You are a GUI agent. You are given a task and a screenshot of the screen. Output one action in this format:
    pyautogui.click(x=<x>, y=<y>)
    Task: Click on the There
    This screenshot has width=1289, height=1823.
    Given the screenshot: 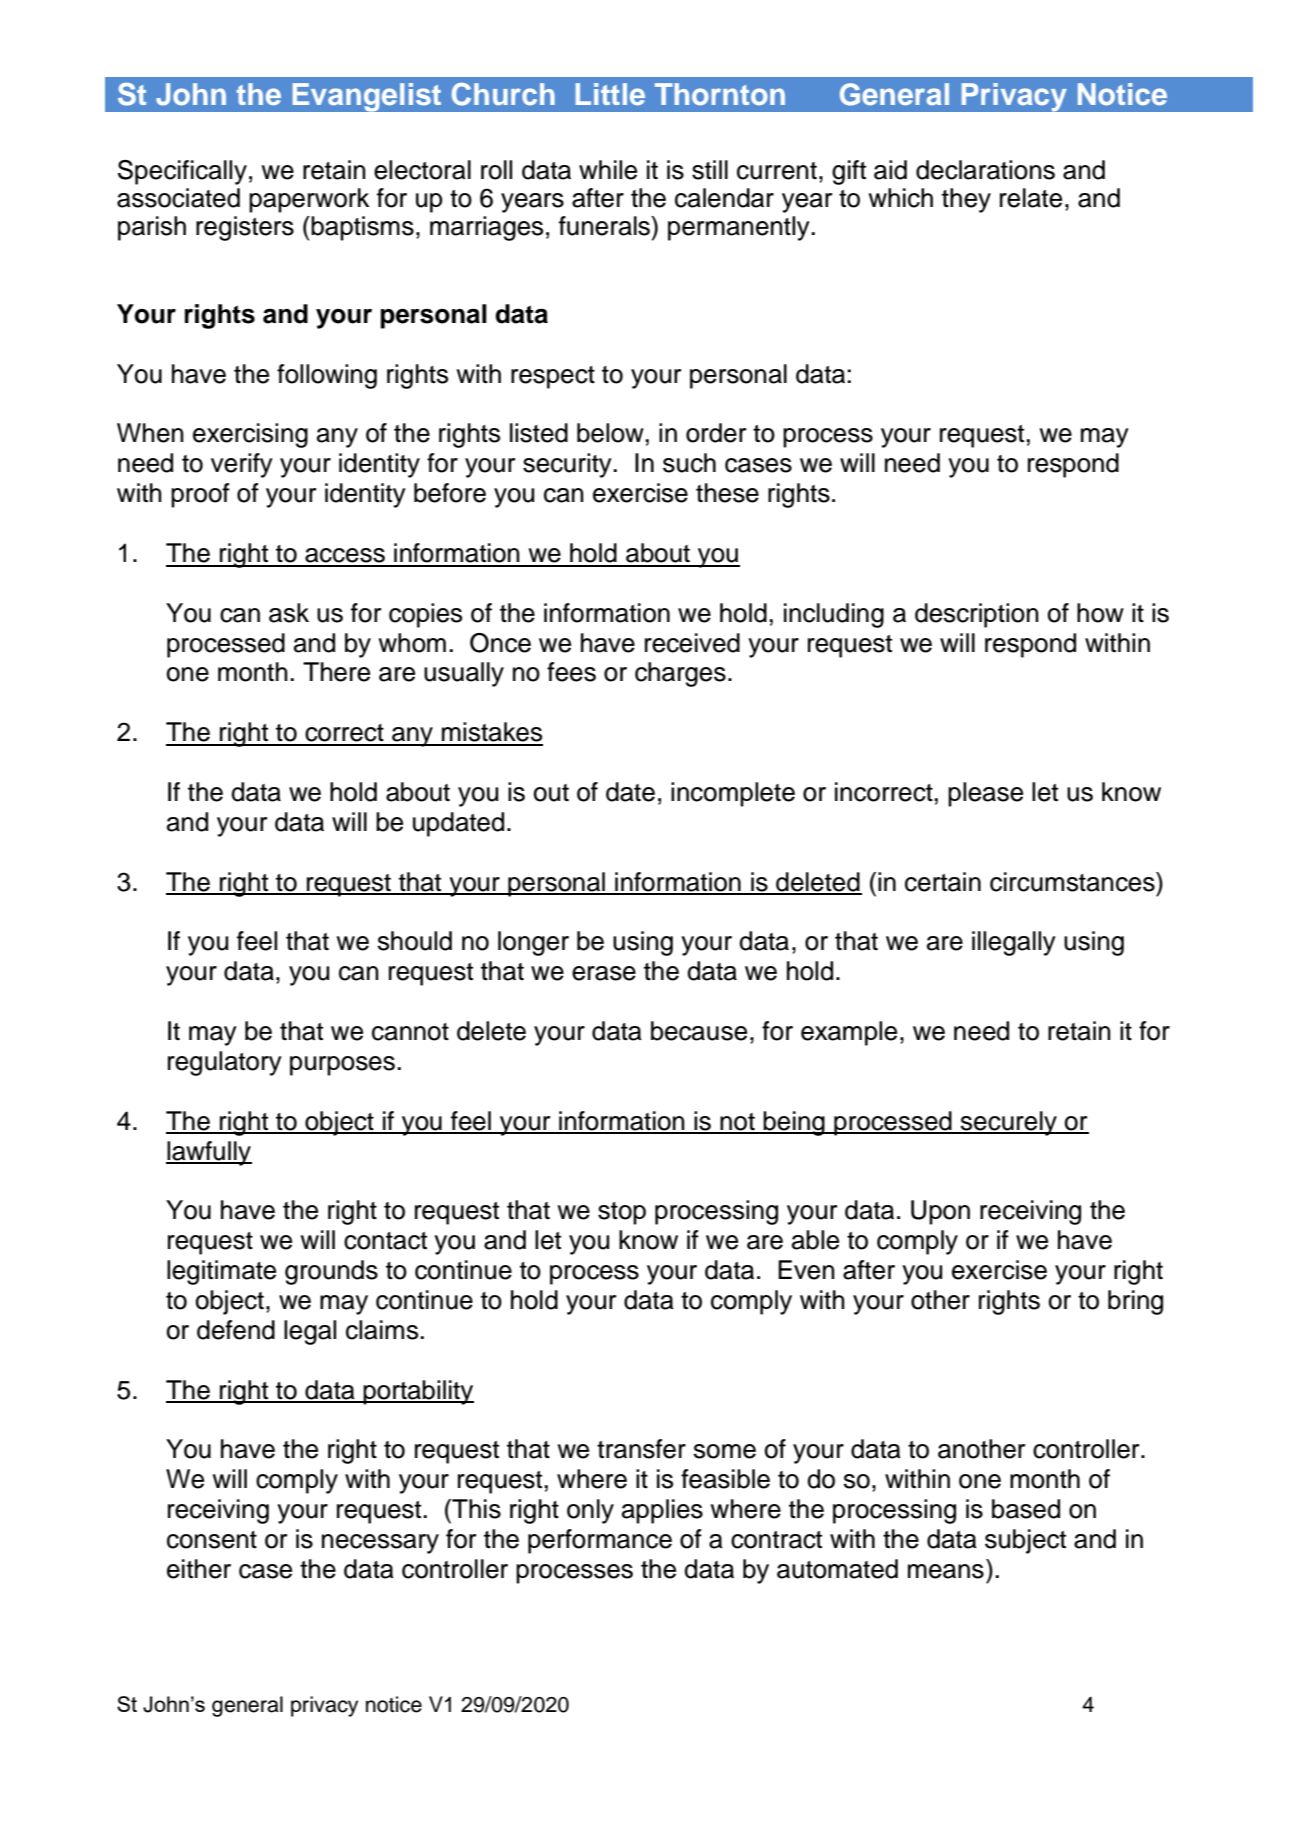 What is the action you would take?
    pyautogui.click(x=336, y=672)
